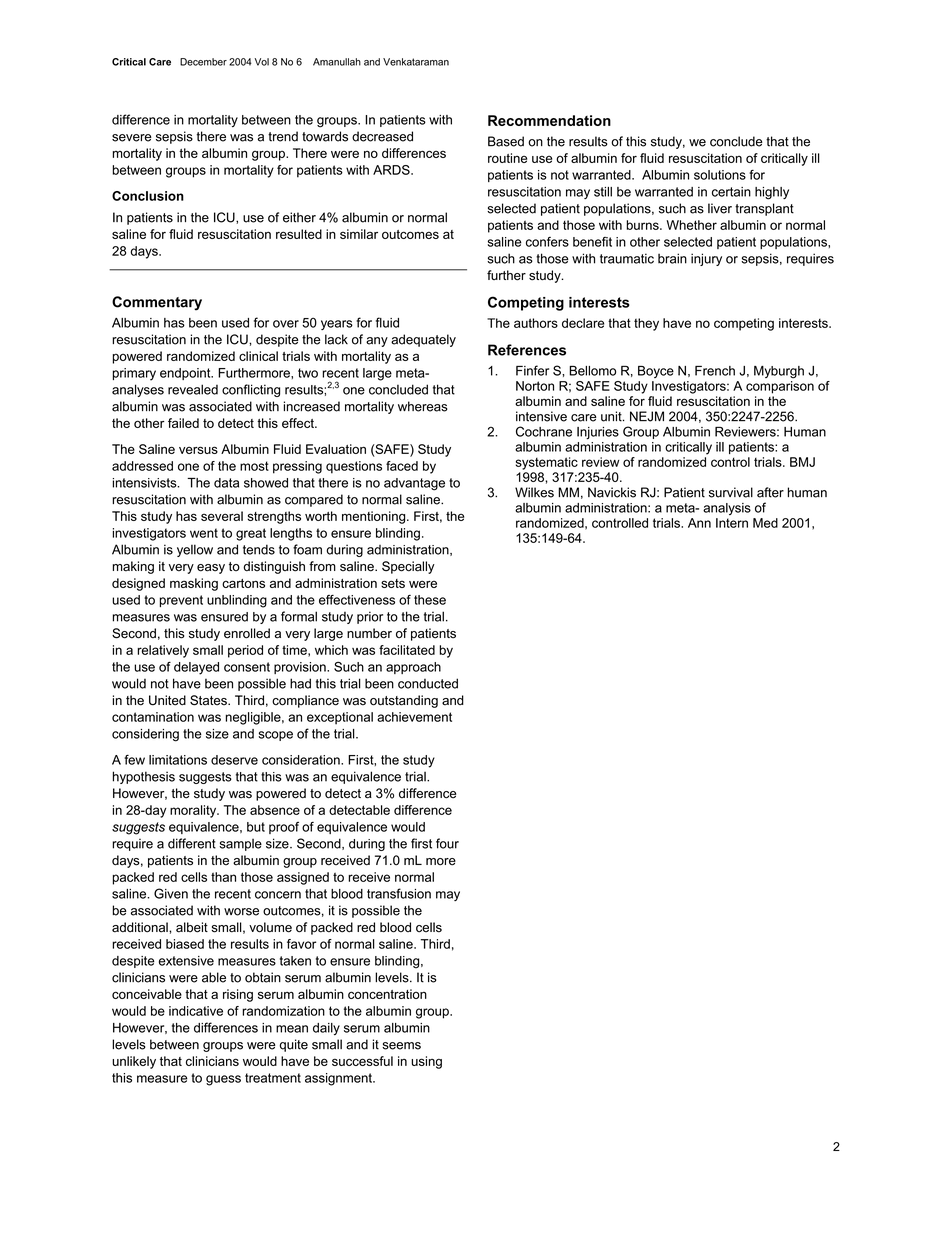  I want to click on adequately, so click(423, 340).
